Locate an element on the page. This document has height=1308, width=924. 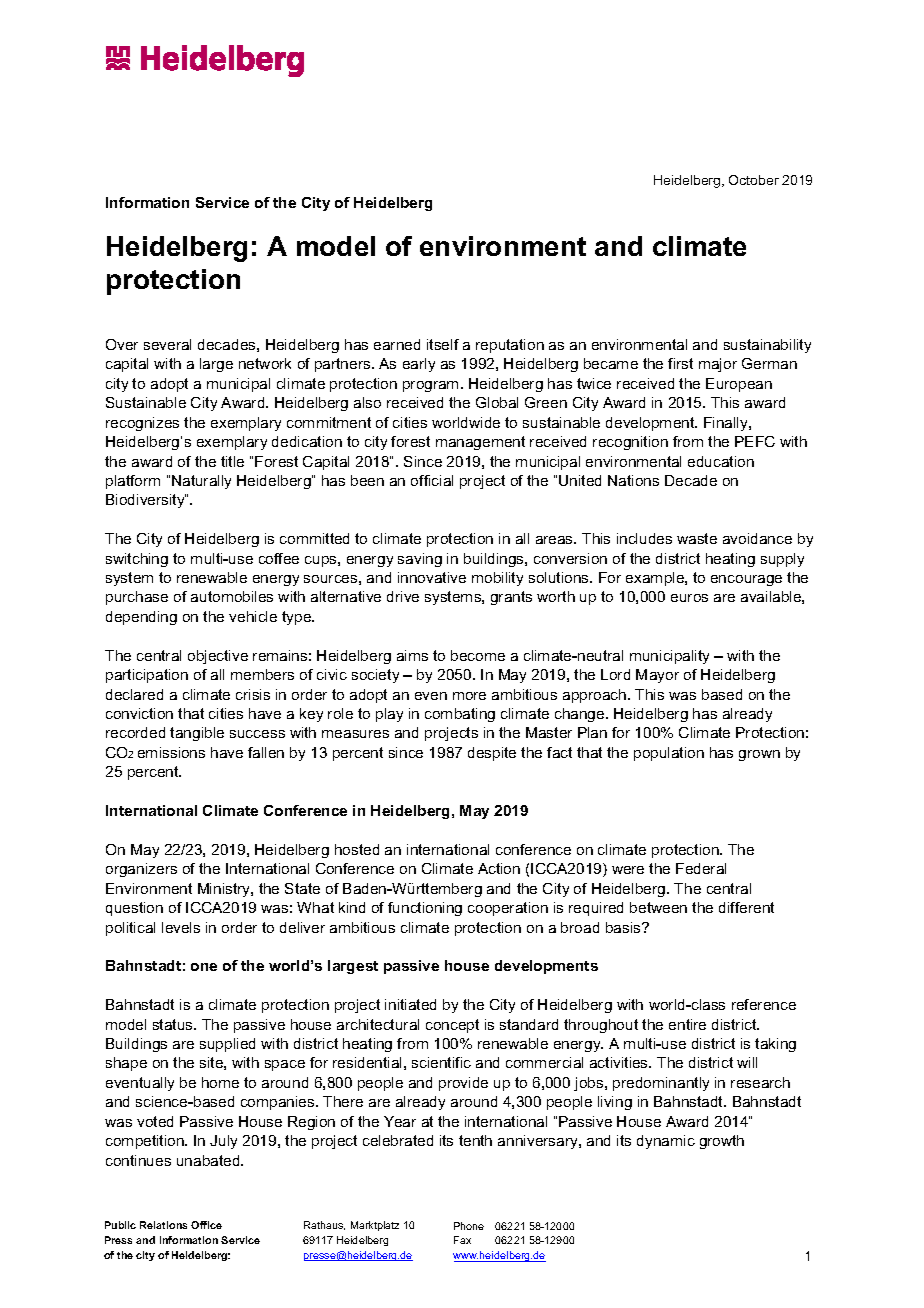
October is located at coordinates (754, 180).
